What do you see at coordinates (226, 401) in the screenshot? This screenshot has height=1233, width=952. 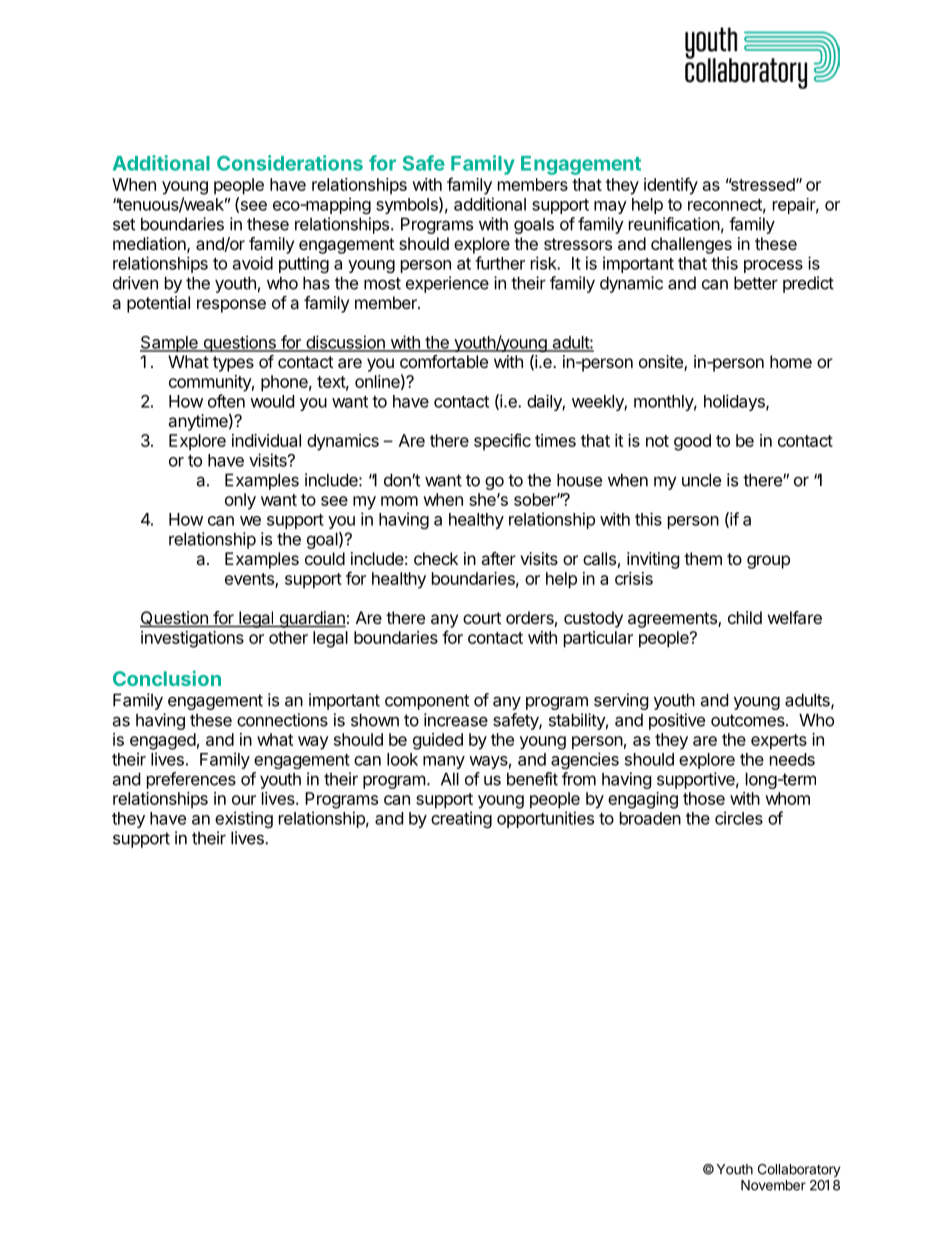 I see `often` at bounding box center [226, 401].
